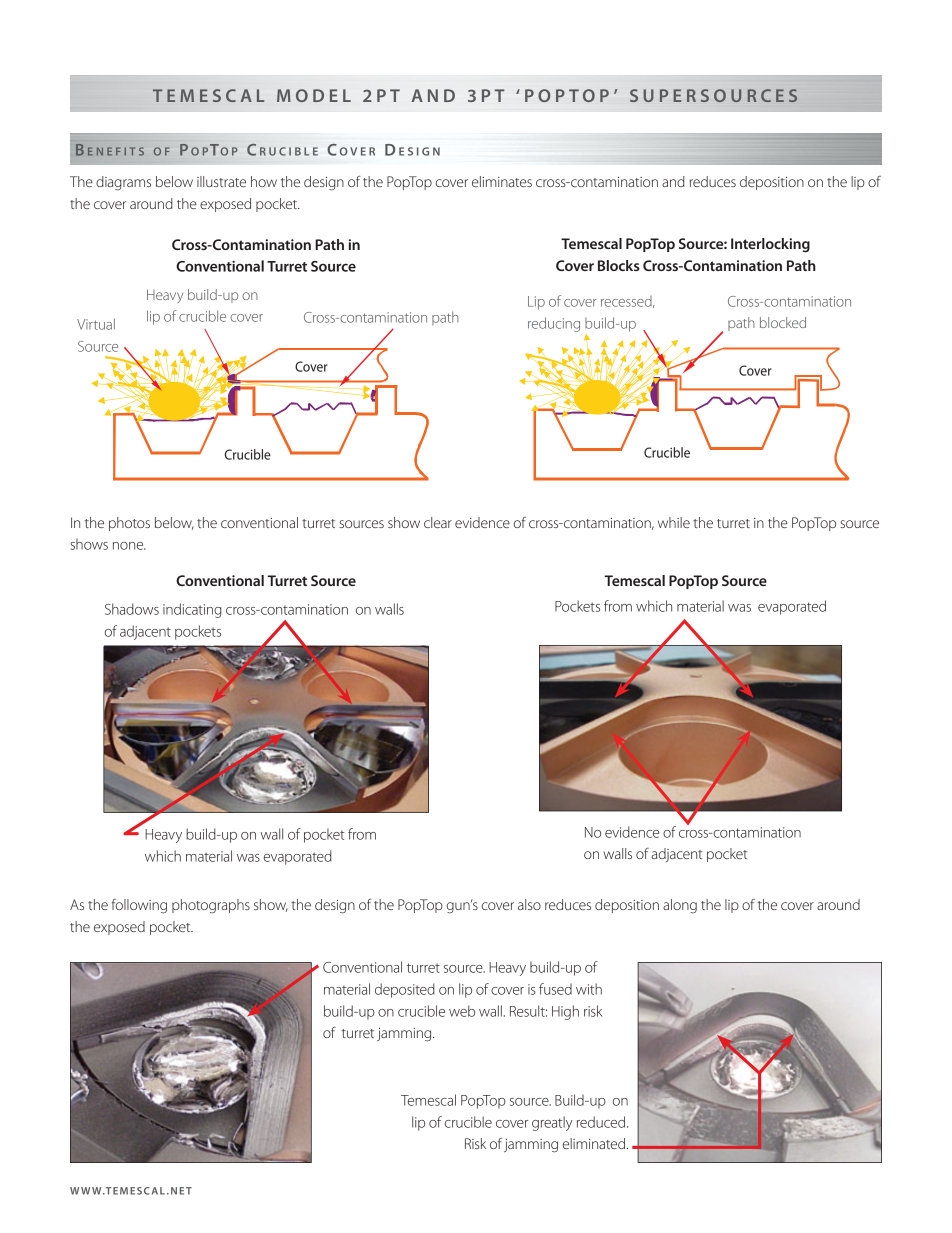 The height and width of the page is (1233, 952). I want to click on also, so click(529, 904).
